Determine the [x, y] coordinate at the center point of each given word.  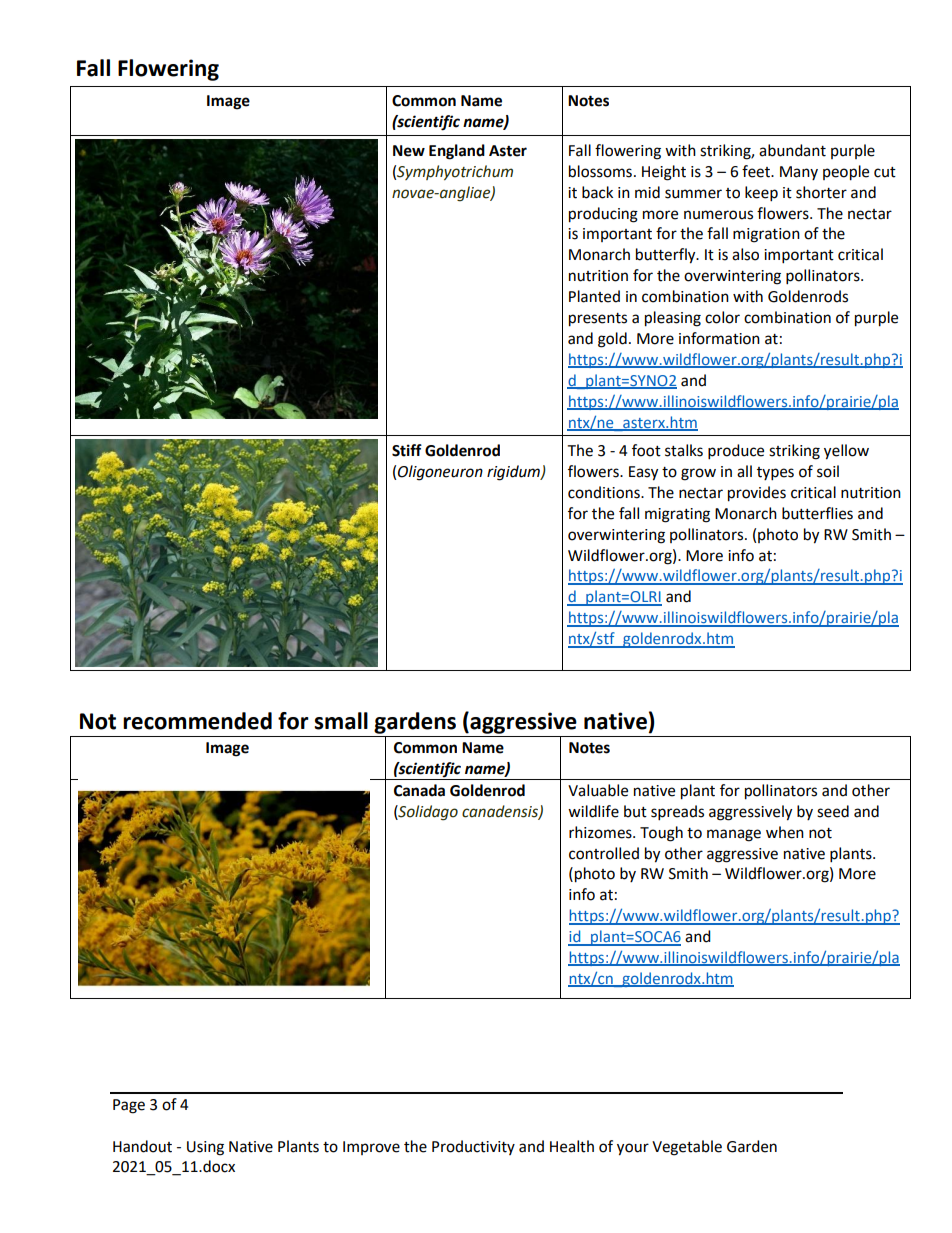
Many [799, 173]
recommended [197, 721]
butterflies [817, 513]
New [409, 151]
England [457, 152]
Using [205, 1148]
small [341, 721]
